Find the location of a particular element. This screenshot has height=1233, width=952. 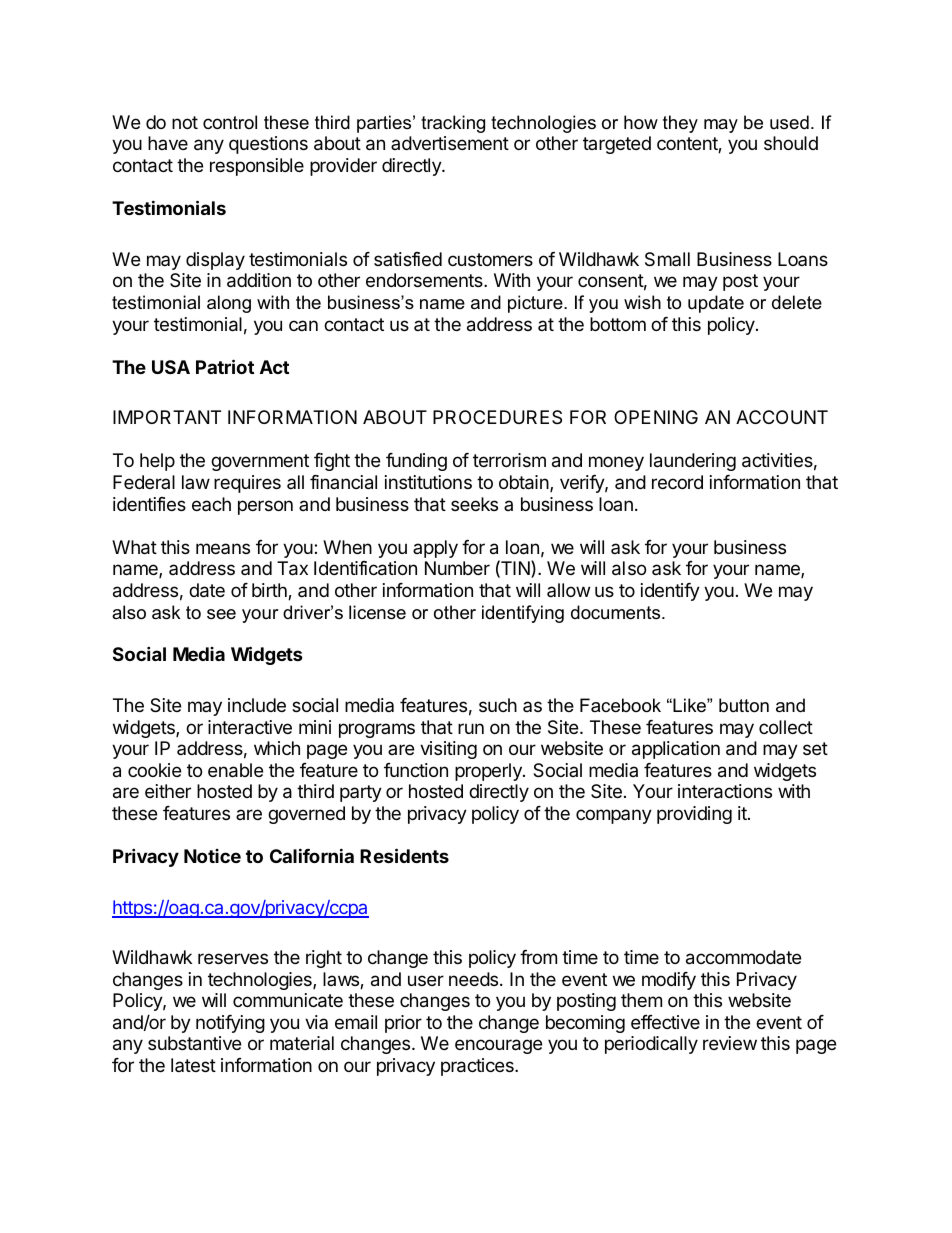

advertisement is located at coordinates (450, 143).
